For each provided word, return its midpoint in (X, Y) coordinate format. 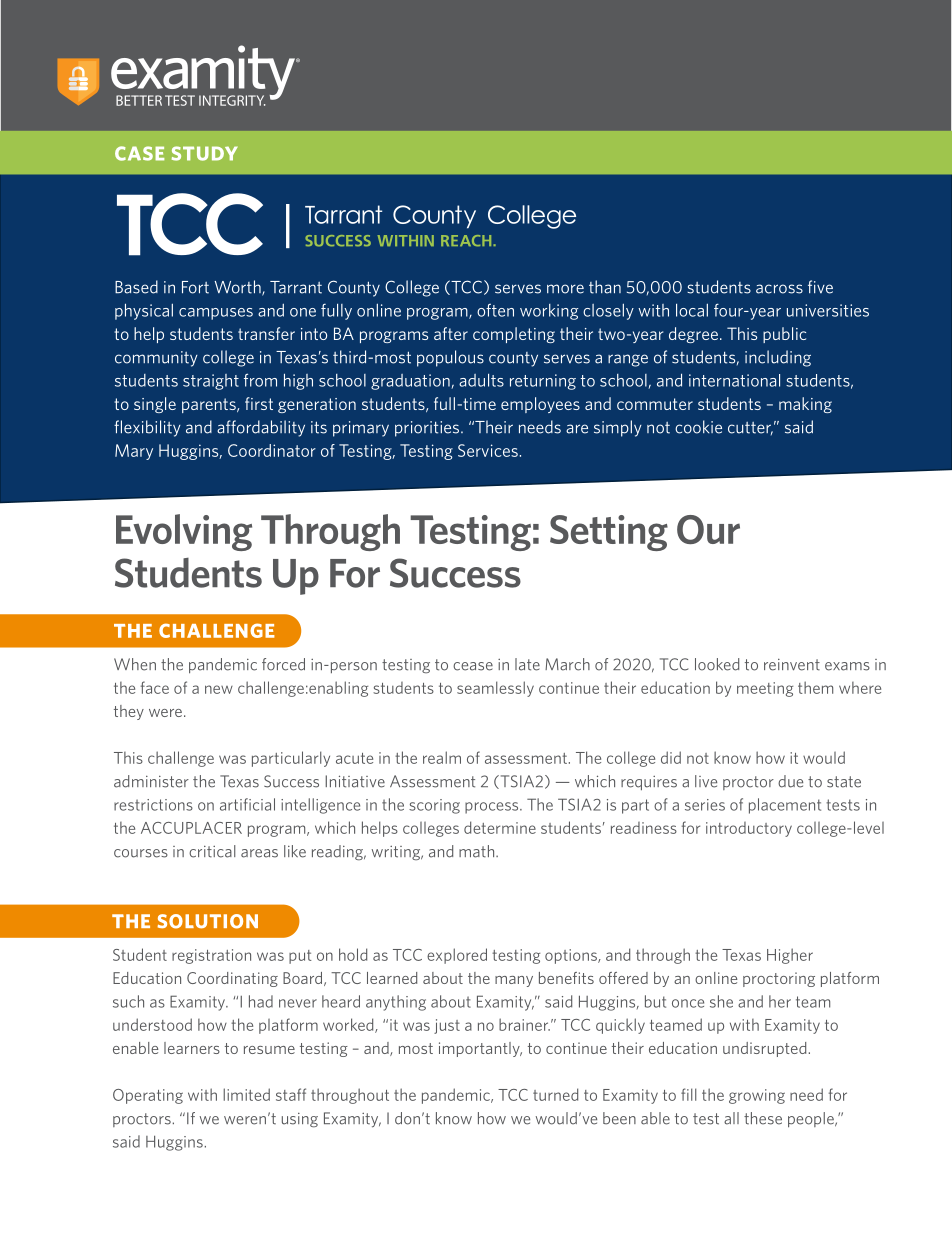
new (219, 689)
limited (246, 1094)
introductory (749, 829)
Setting (609, 533)
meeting (765, 689)
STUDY (205, 153)
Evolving (184, 532)
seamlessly (495, 689)
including (778, 358)
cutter (750, 428)
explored (457, 956)
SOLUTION (207, 921)
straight (211, 382)
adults (481, 380)
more (565, 289)
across (779, 289)
